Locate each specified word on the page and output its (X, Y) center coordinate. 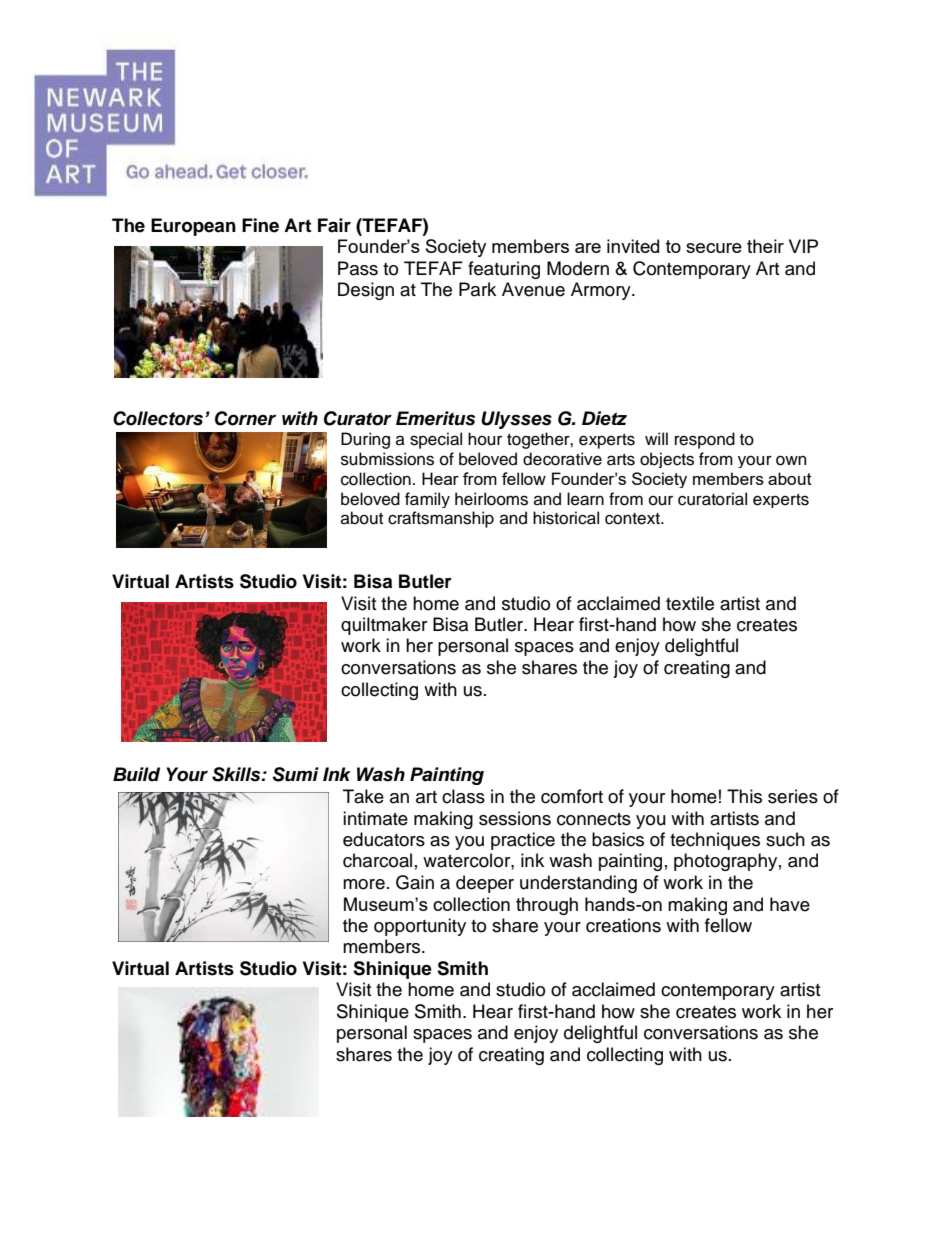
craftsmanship (441, 519)
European (193, 227)
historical (566, 518)
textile (690, 603)
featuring (504, 270)
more (364, 884)
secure (714, 248)
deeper (485, 884)
